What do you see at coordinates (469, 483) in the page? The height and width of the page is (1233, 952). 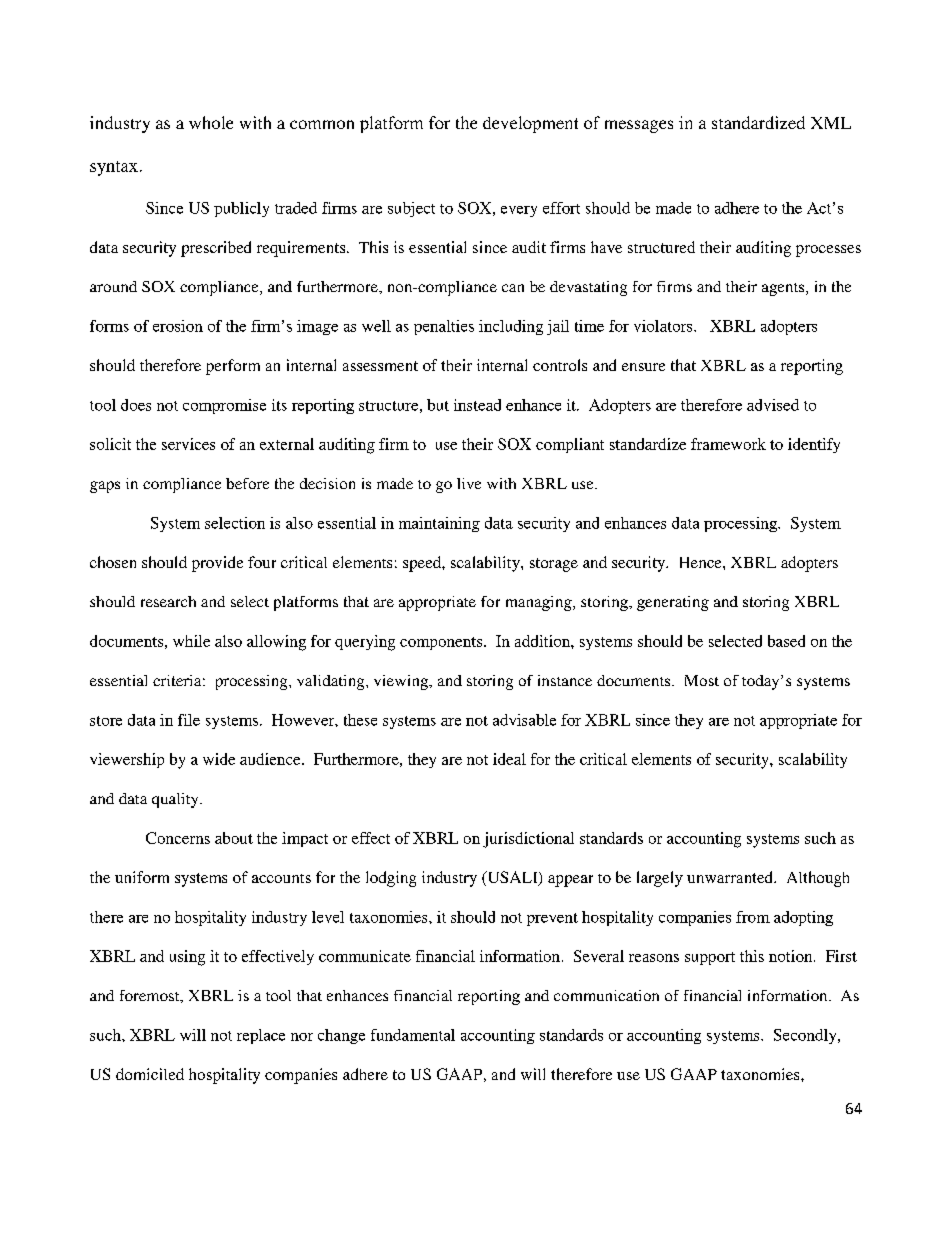 I see `live` at bounding box center [469, 483].
